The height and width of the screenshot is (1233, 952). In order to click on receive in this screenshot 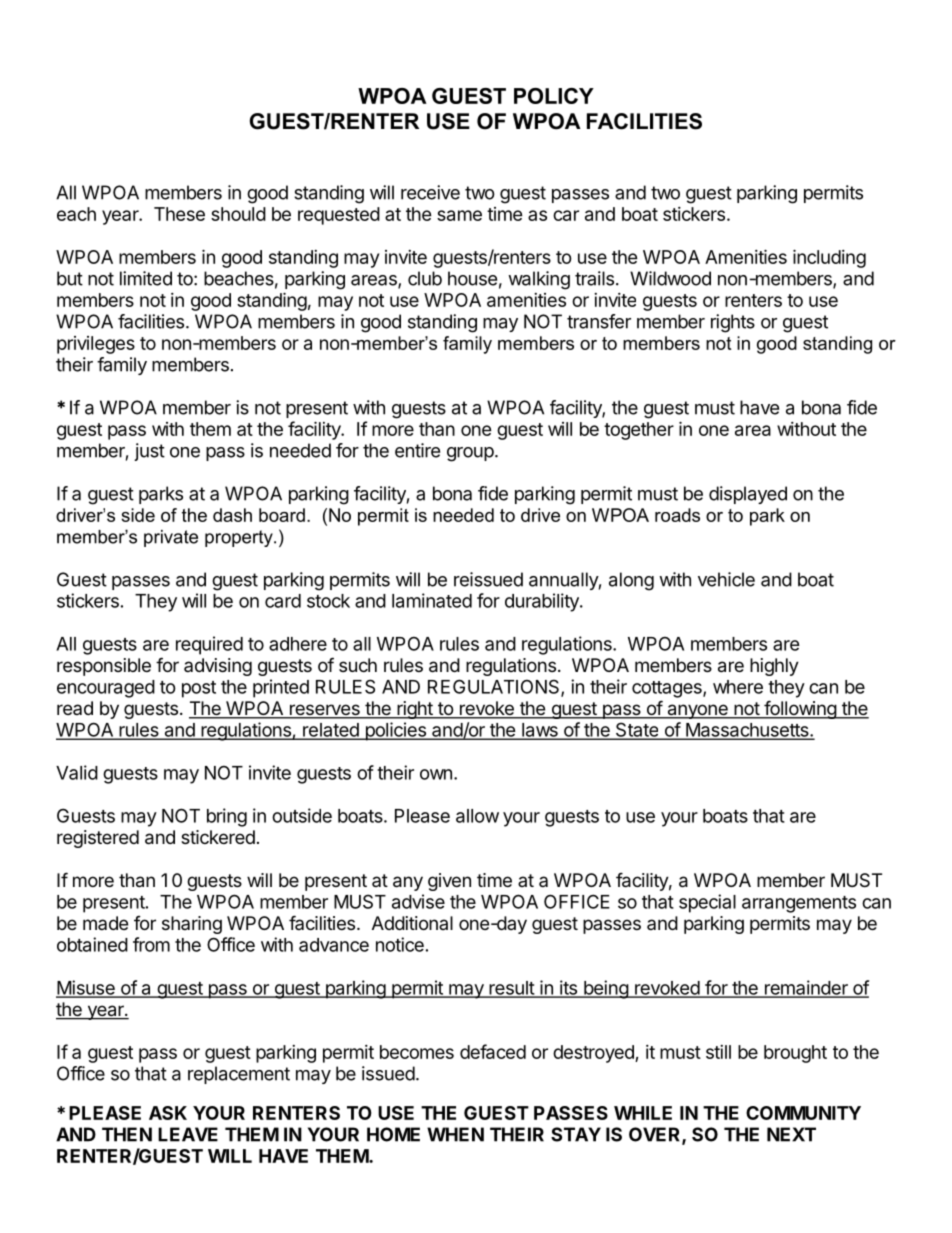, I will do `click(430, 192)`.
